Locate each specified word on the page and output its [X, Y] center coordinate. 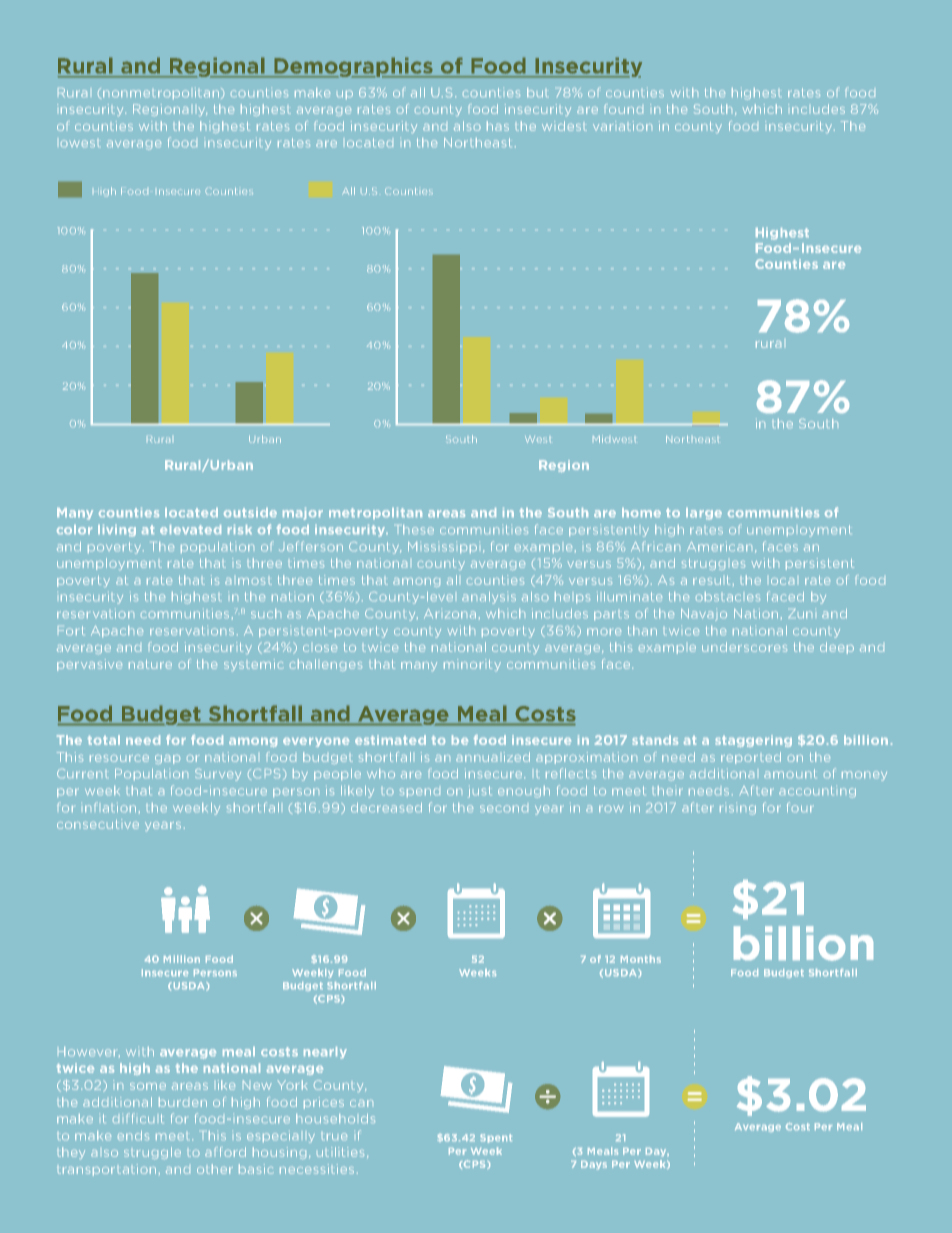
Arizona [450, 613]
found [623, 109]
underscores [744, 647]
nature [150, 664]
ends [133, 1135]
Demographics [354, 67]
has [498, 126]
